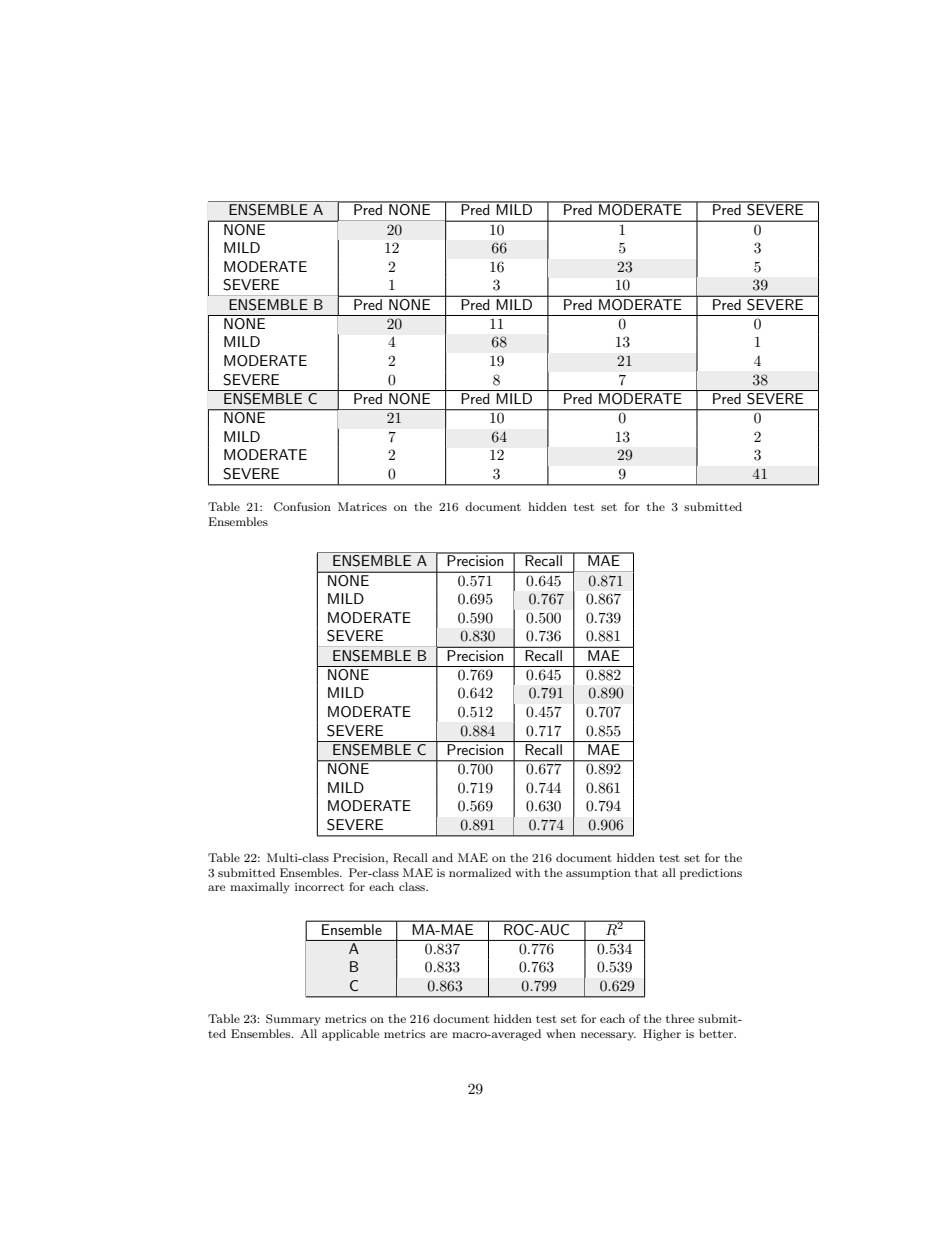 The image size is (952, 1233). Describe the element at coordinates (598, 874) in the screenshot. I see `assumption` at that location.
